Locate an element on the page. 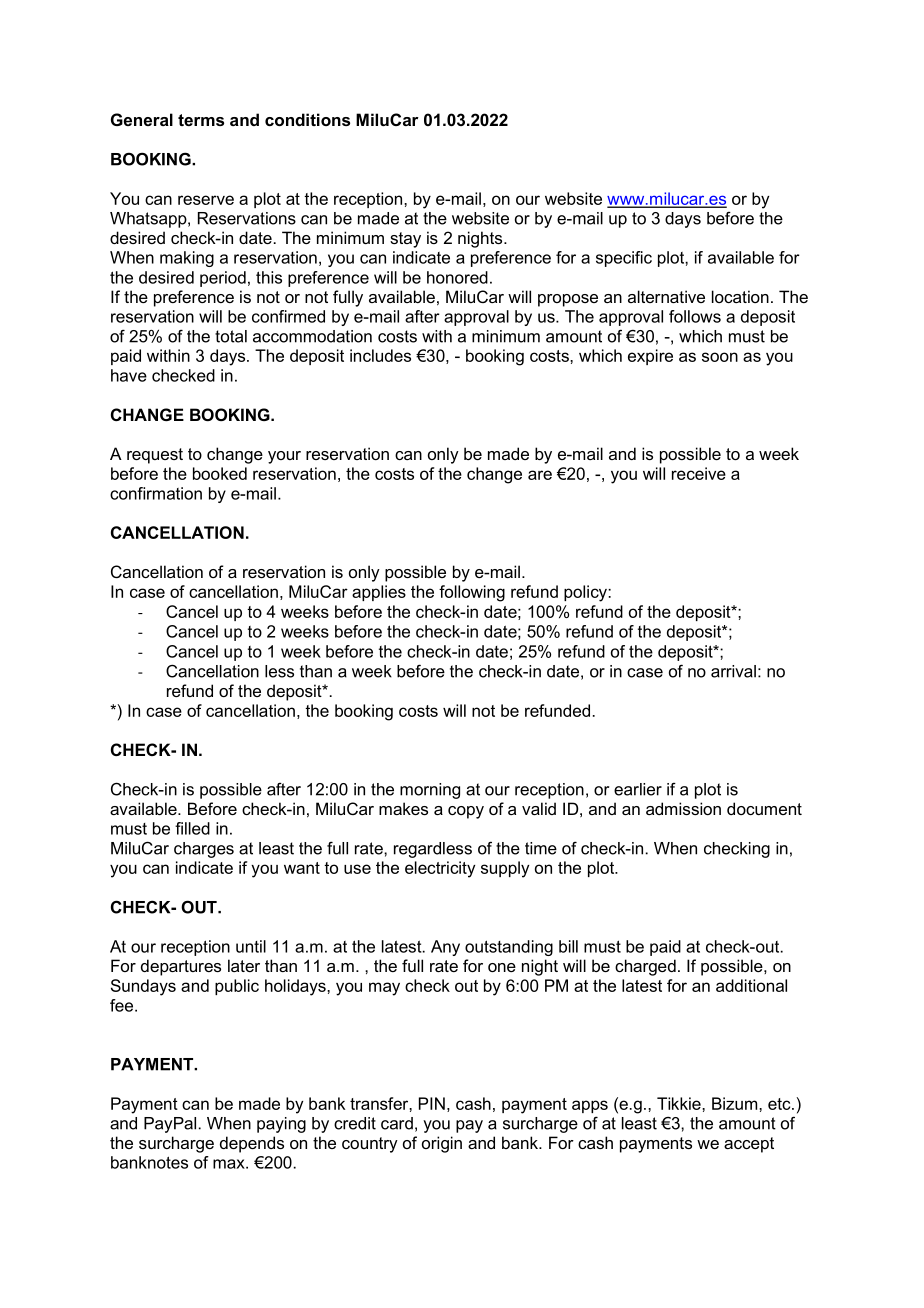 The height and width of the page is (1308, 924). applies is located at coordinates (379, 593).
